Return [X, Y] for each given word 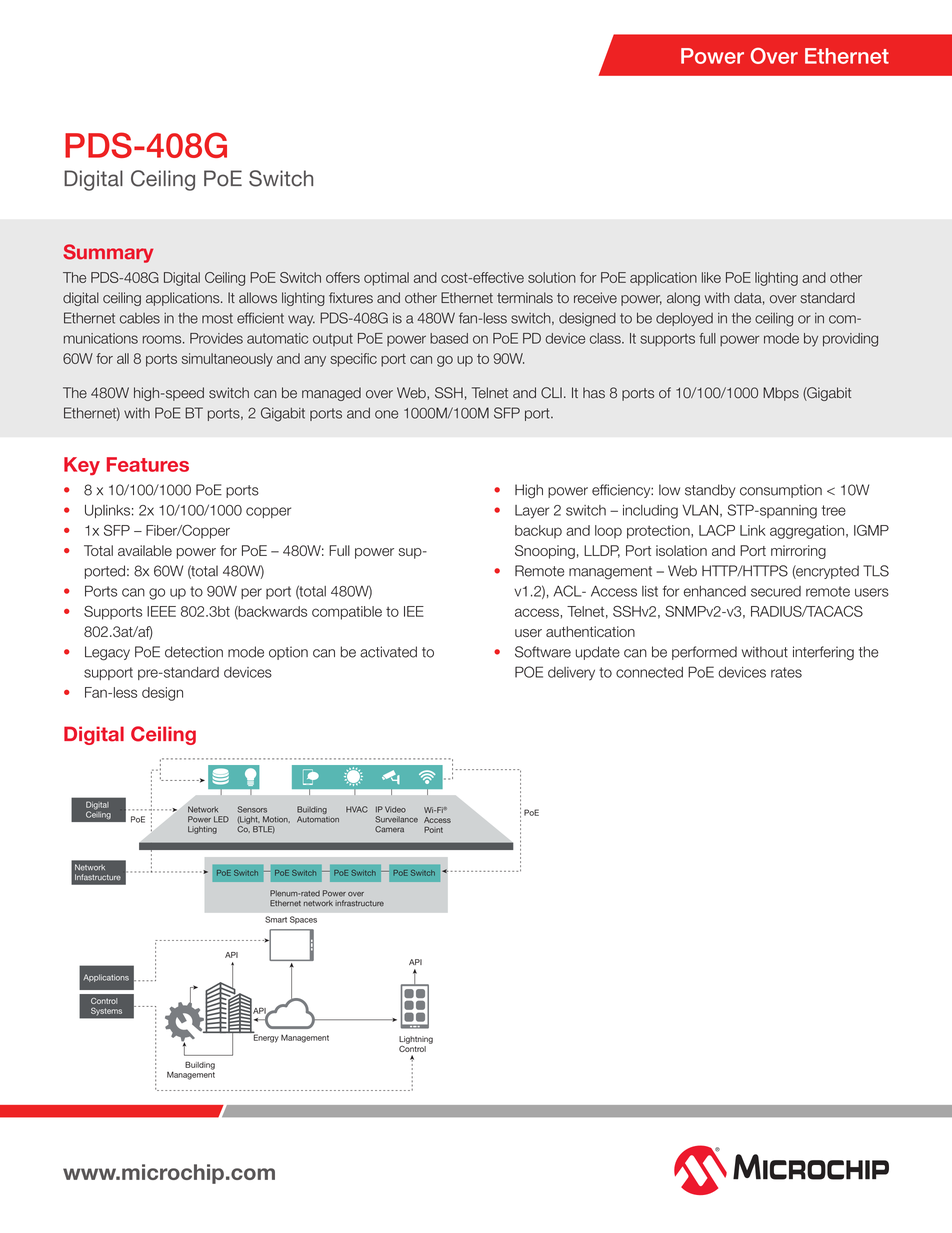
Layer [532, 512]
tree [834, 510]
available [145, 550]
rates [786, 672]
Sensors [252, 809]
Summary [108, 253]
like [711, 277]
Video [395, 809]
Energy [265, 1037]
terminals [525, 298]
